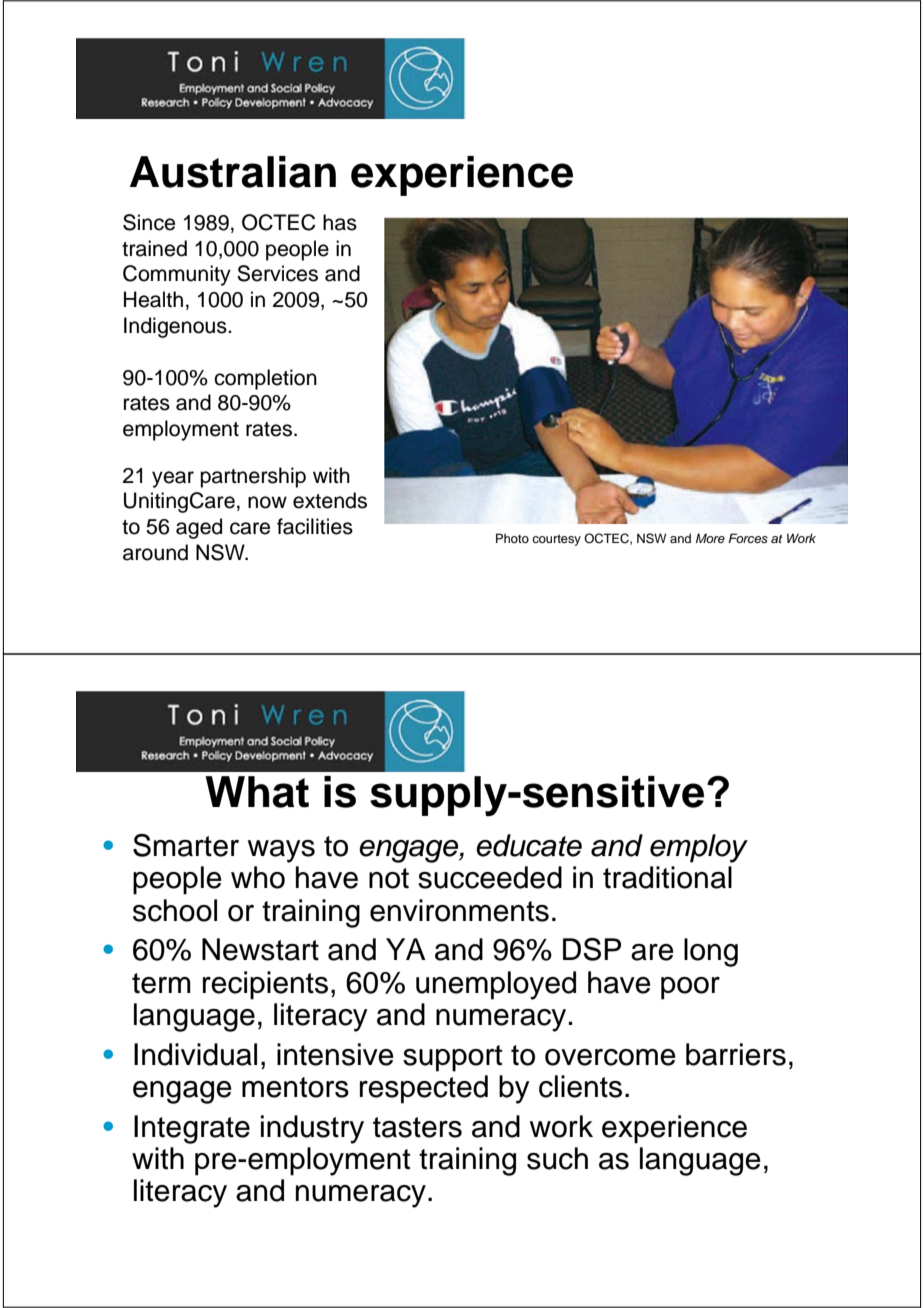 The width and height of the page is (924, 1308). What do you see at coordinates (186, 845) in the page?
I see `Smarter` at bounding box center [186, 845].
